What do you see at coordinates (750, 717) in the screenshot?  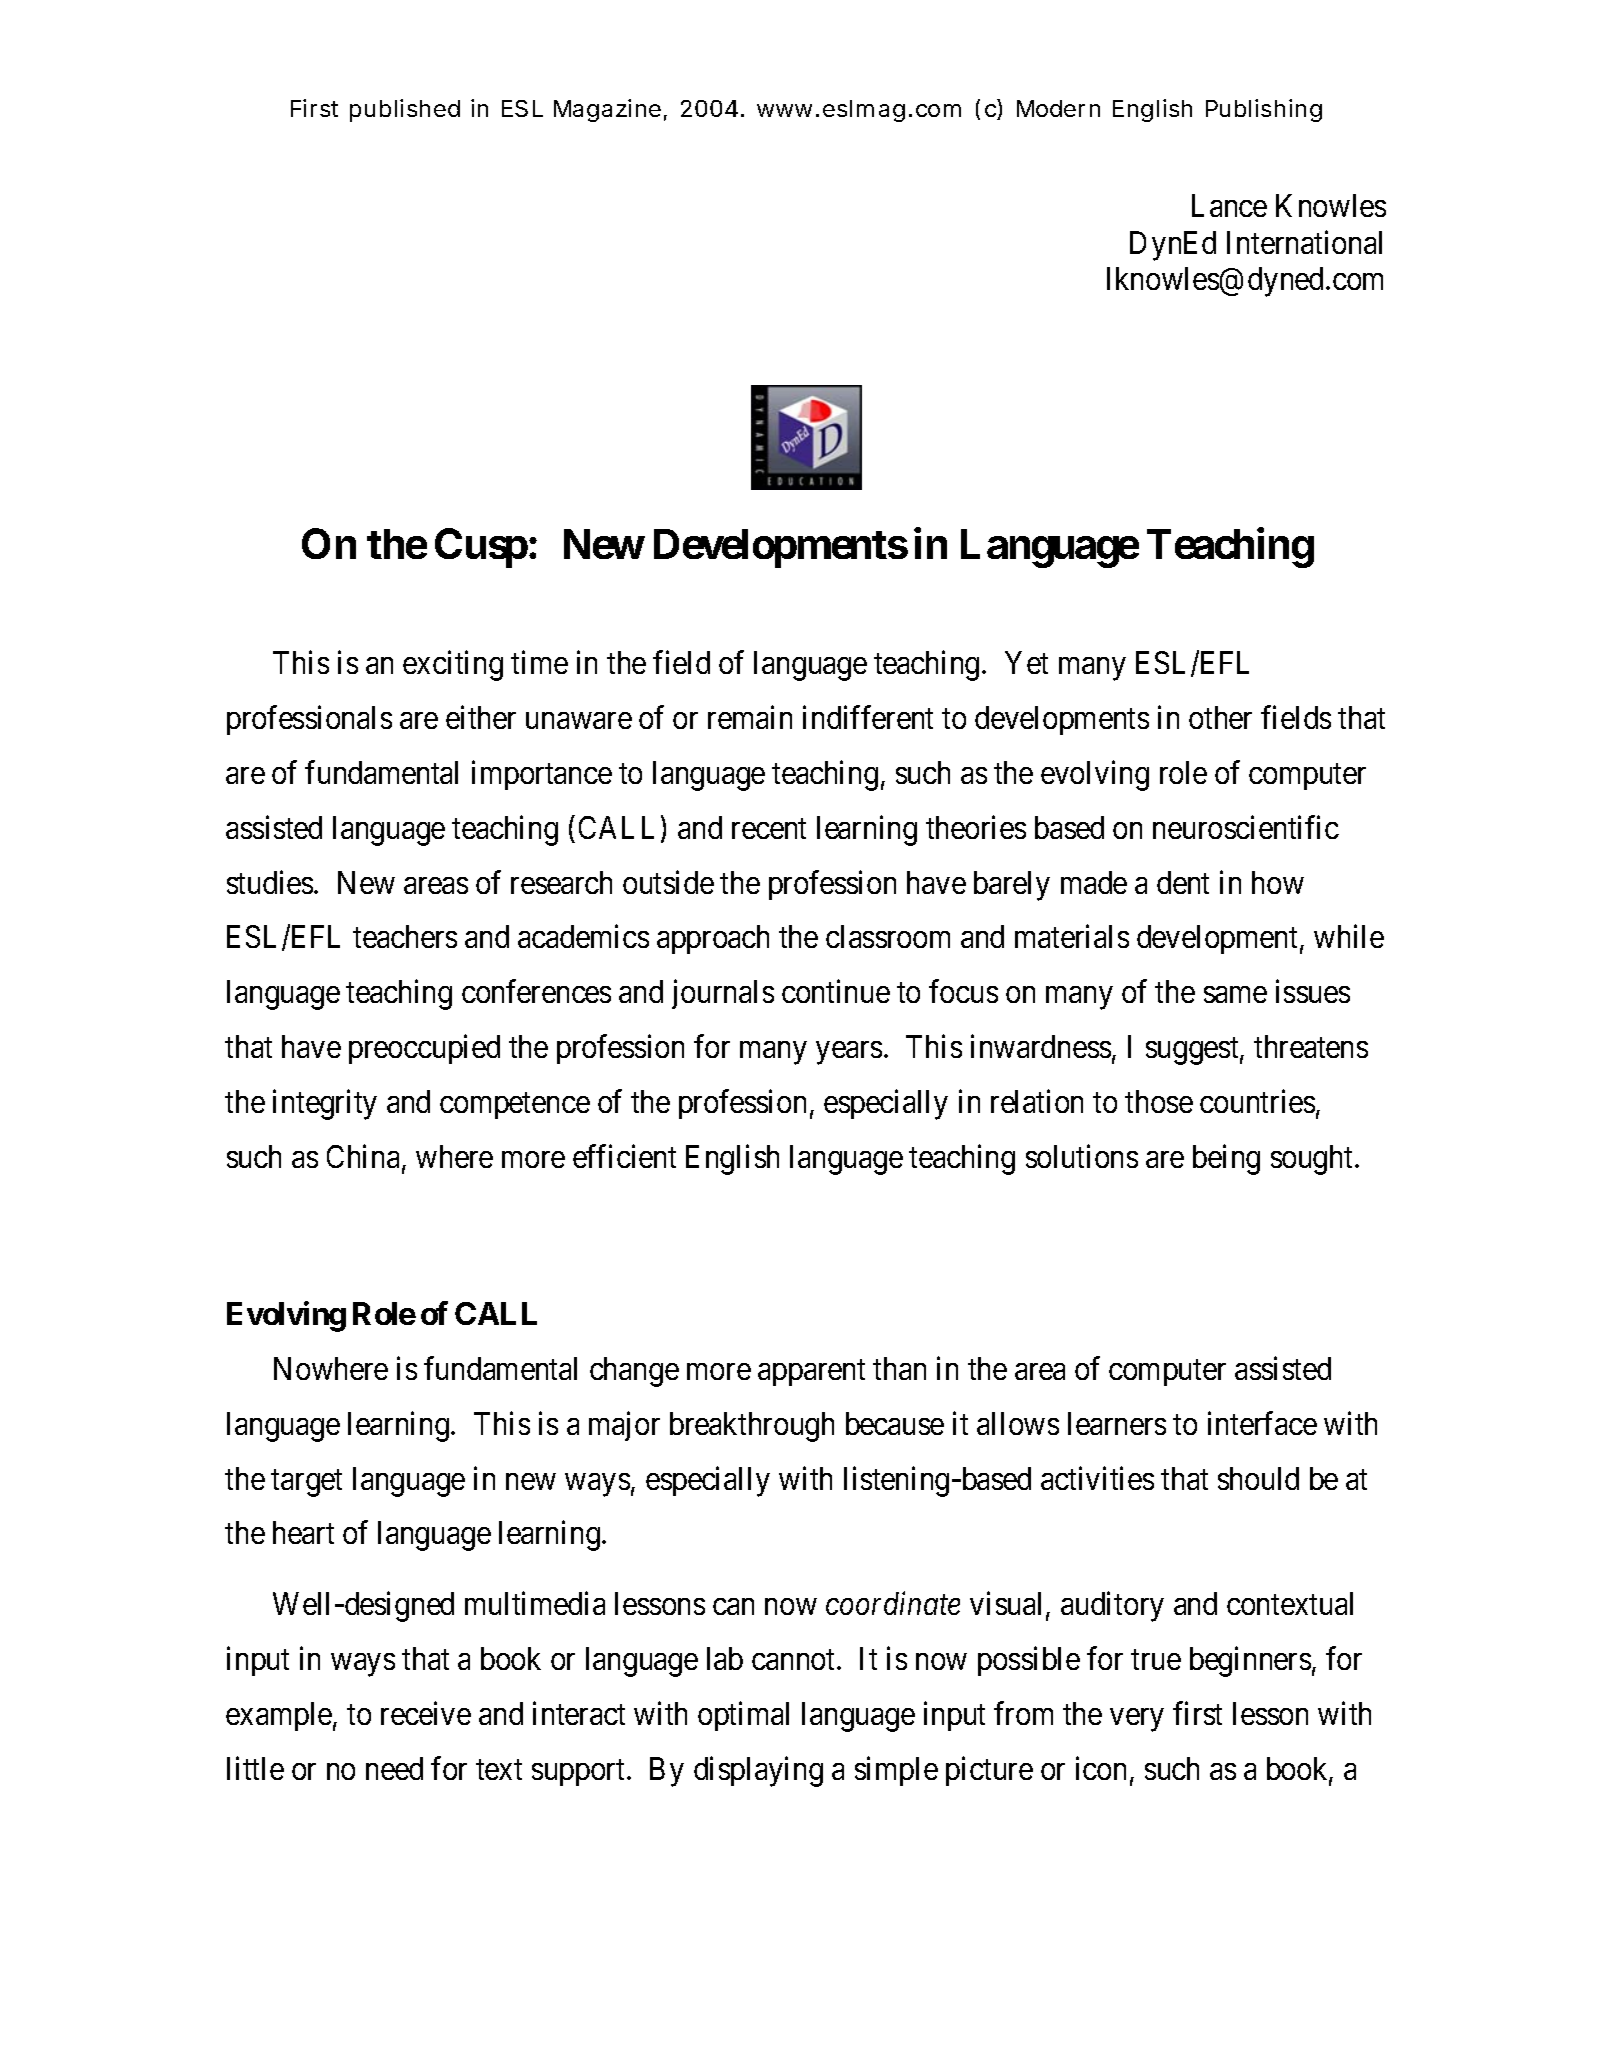 I see `remain` at bounding box center [750, 717].
